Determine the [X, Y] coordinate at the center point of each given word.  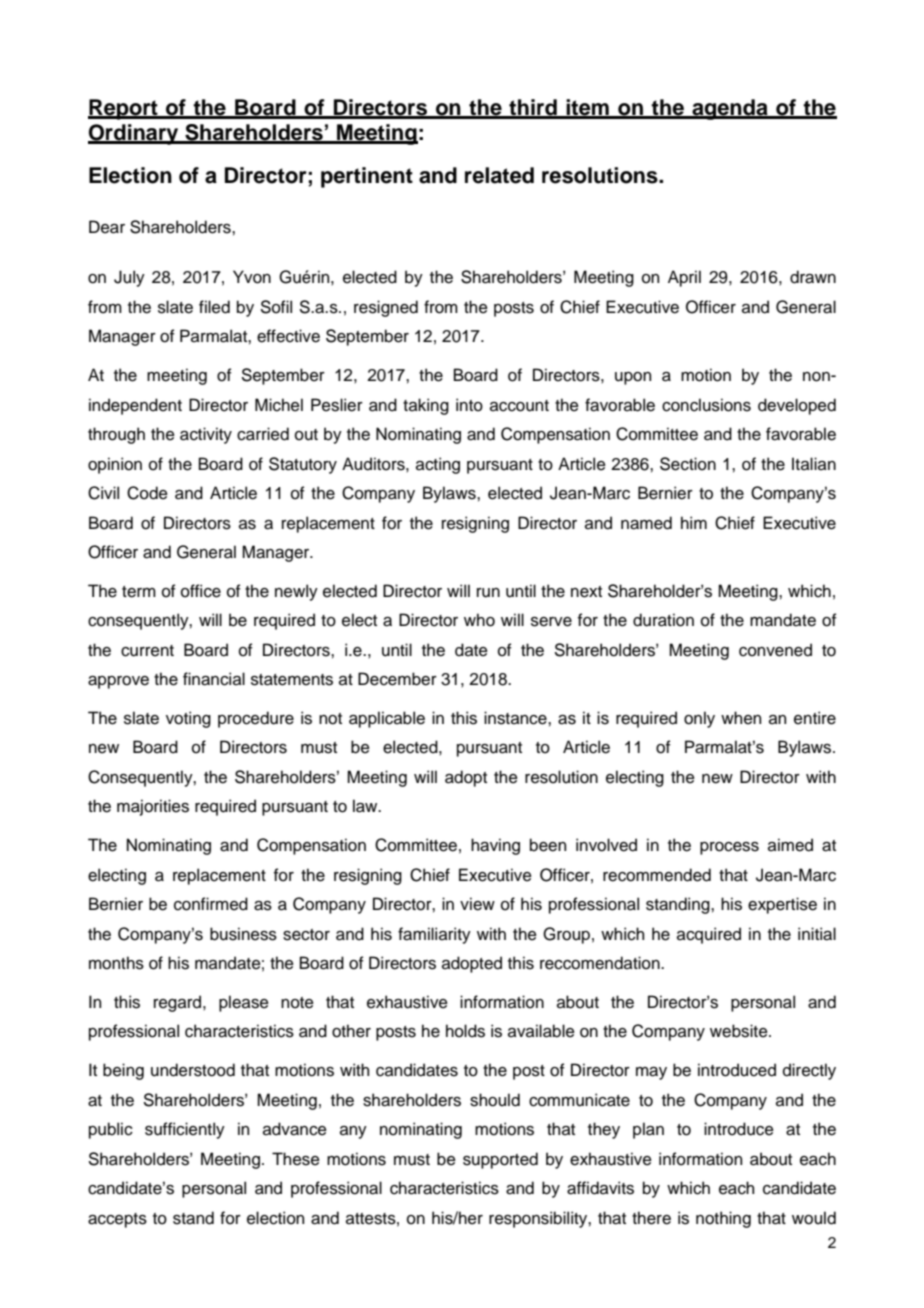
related [499, 175]
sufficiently [185, 1130]
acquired [709, 935]
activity [206, 435]
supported [500, 1160]
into [469, 405]
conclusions [706, 405]
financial [214, 679]
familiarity [434, 935]
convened [775, 650]
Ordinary [134, 134]
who [479, 620]
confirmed [211, 904]
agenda [730, 109]
